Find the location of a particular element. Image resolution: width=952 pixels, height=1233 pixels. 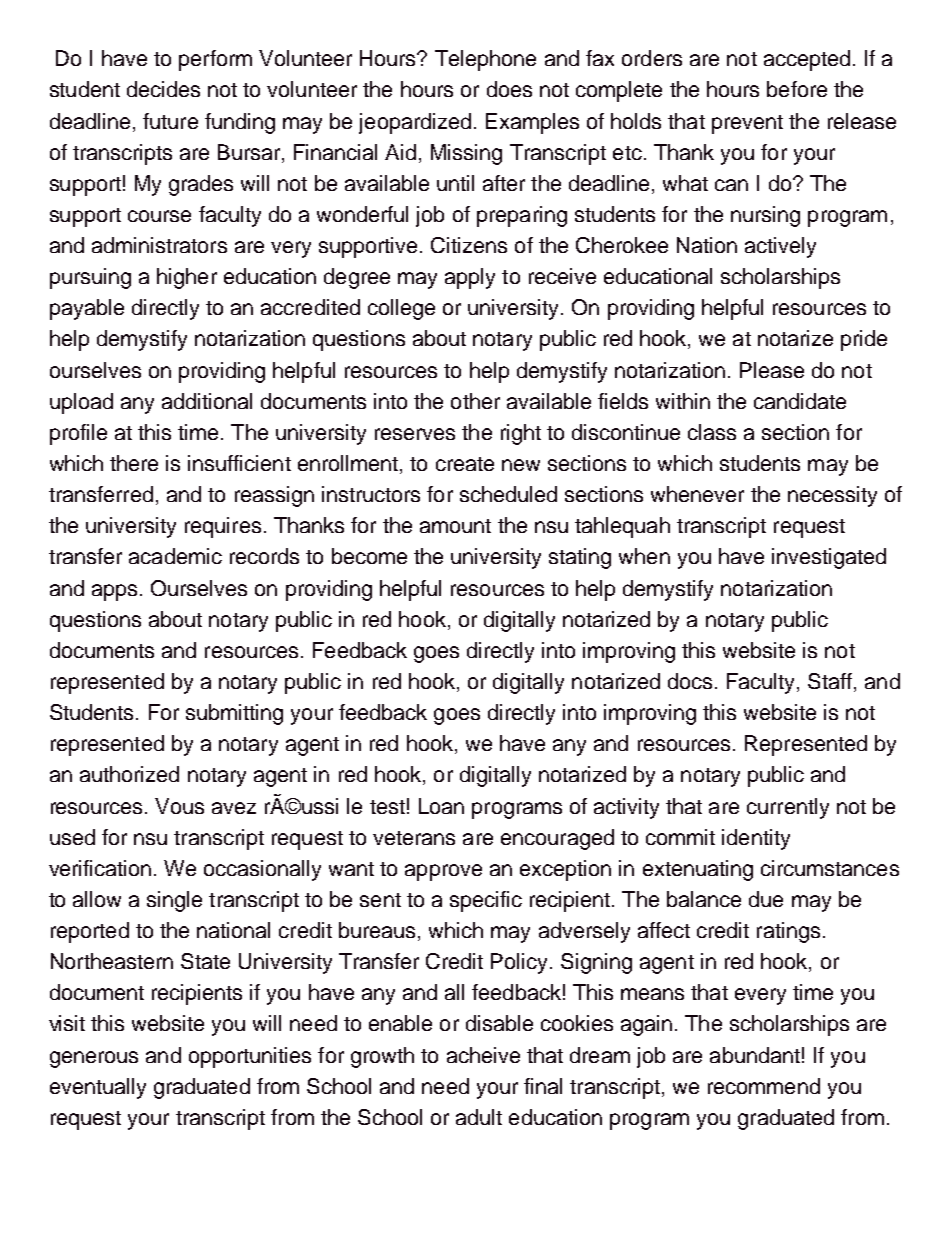

does is located at coordinates (509, 89).
